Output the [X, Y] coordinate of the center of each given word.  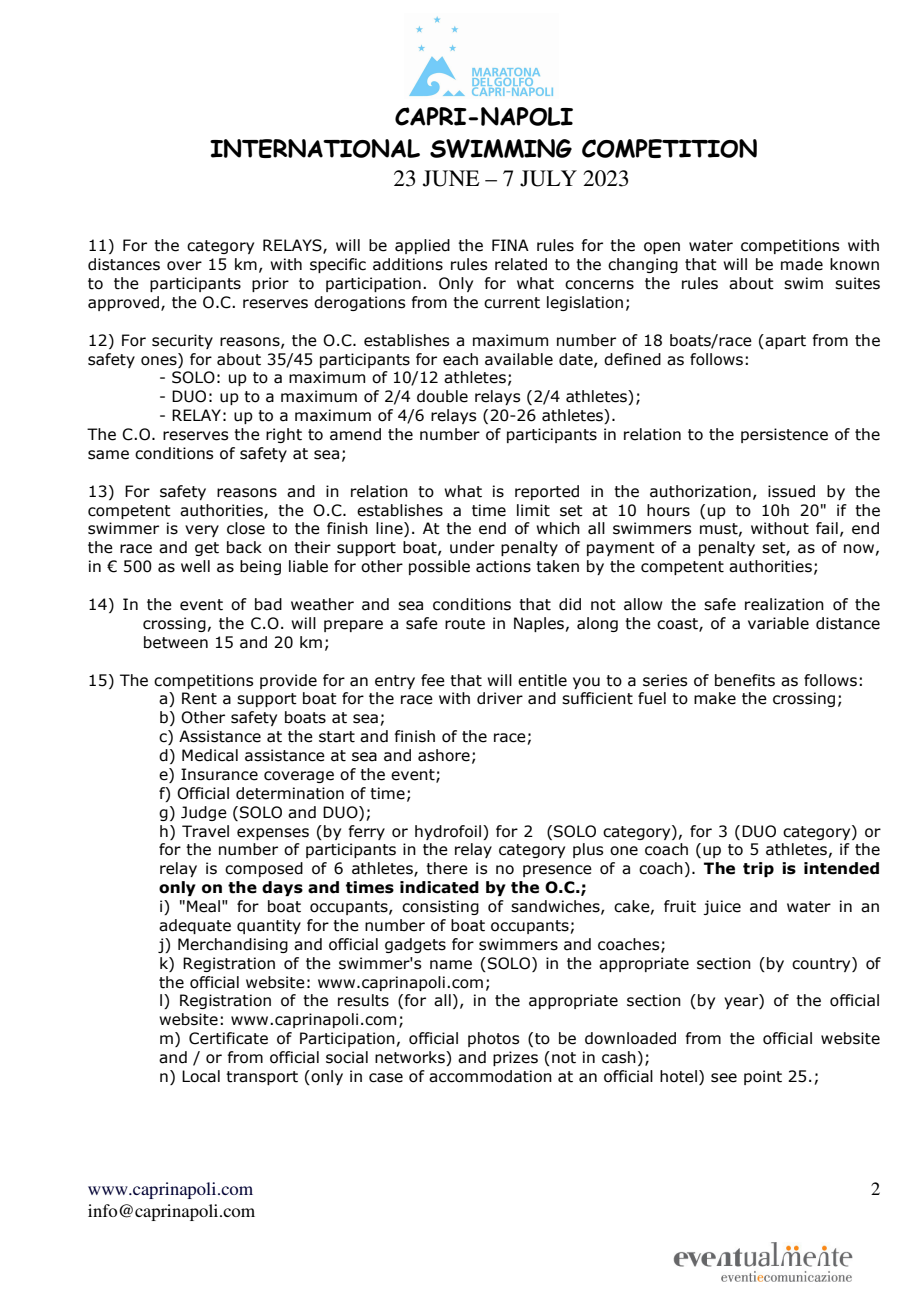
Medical [210, 755]
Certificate [228, 1038]
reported [547, 492]
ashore [444, 755]
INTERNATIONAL [315, 148]
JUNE [451, 178]
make [715, 698]
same [108, 455]
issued [791, 491]
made [802, 264]
